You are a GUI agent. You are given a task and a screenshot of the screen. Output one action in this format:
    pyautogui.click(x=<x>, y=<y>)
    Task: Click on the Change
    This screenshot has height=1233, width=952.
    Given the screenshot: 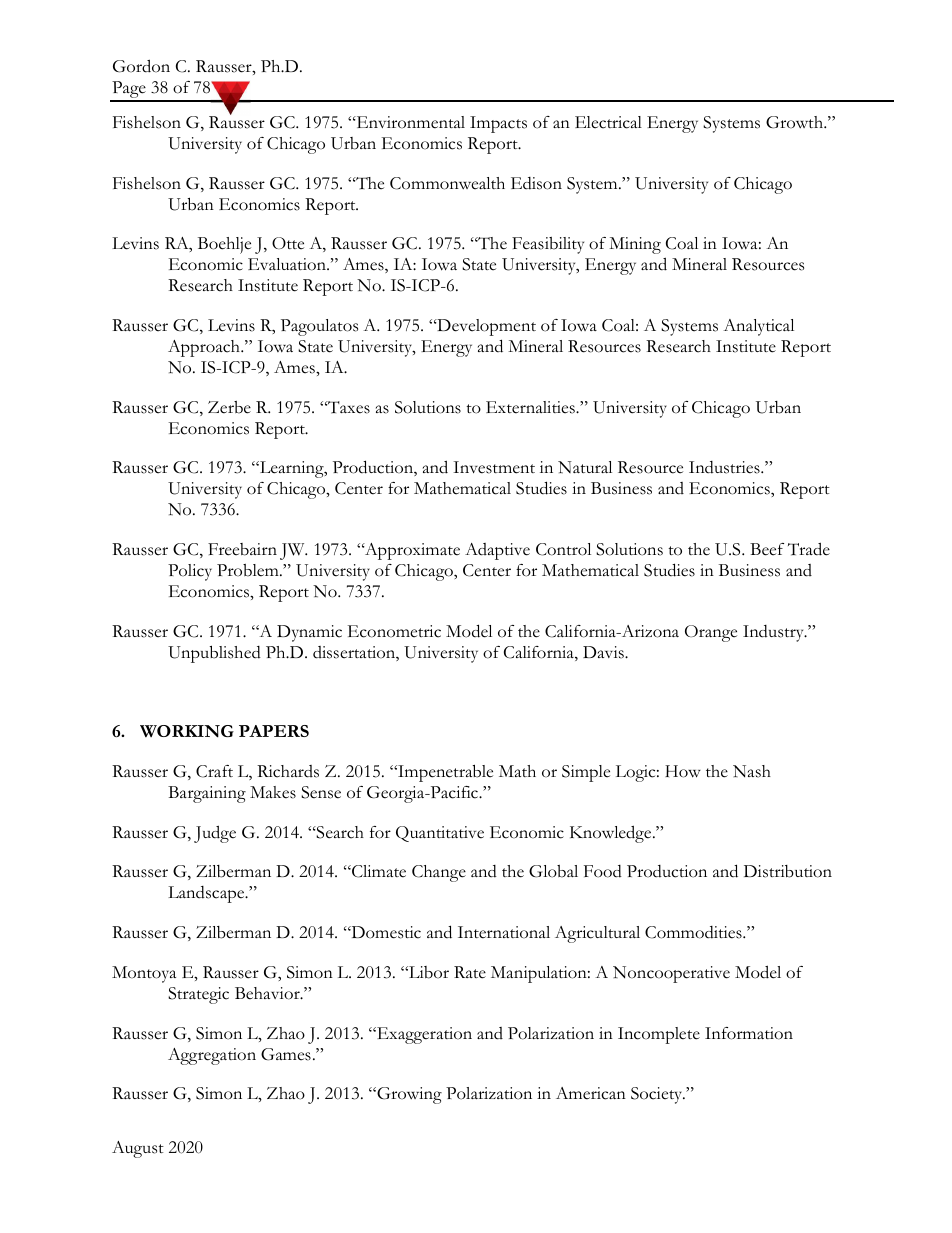 What is the action you would take?
    pyautogui.click(x=439, y=873)
